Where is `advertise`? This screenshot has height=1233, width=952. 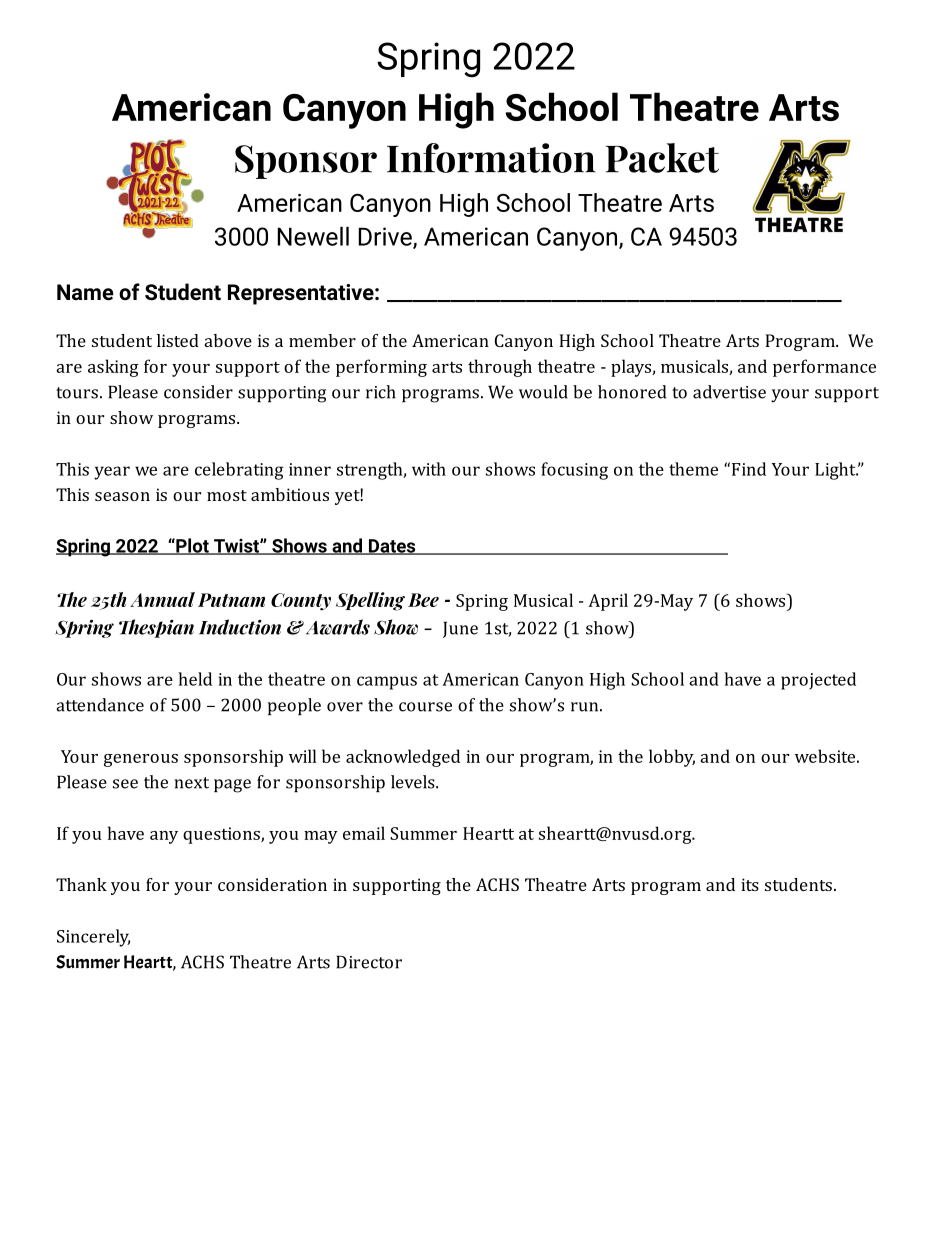
advertise is located at coordinates (729, 392).
